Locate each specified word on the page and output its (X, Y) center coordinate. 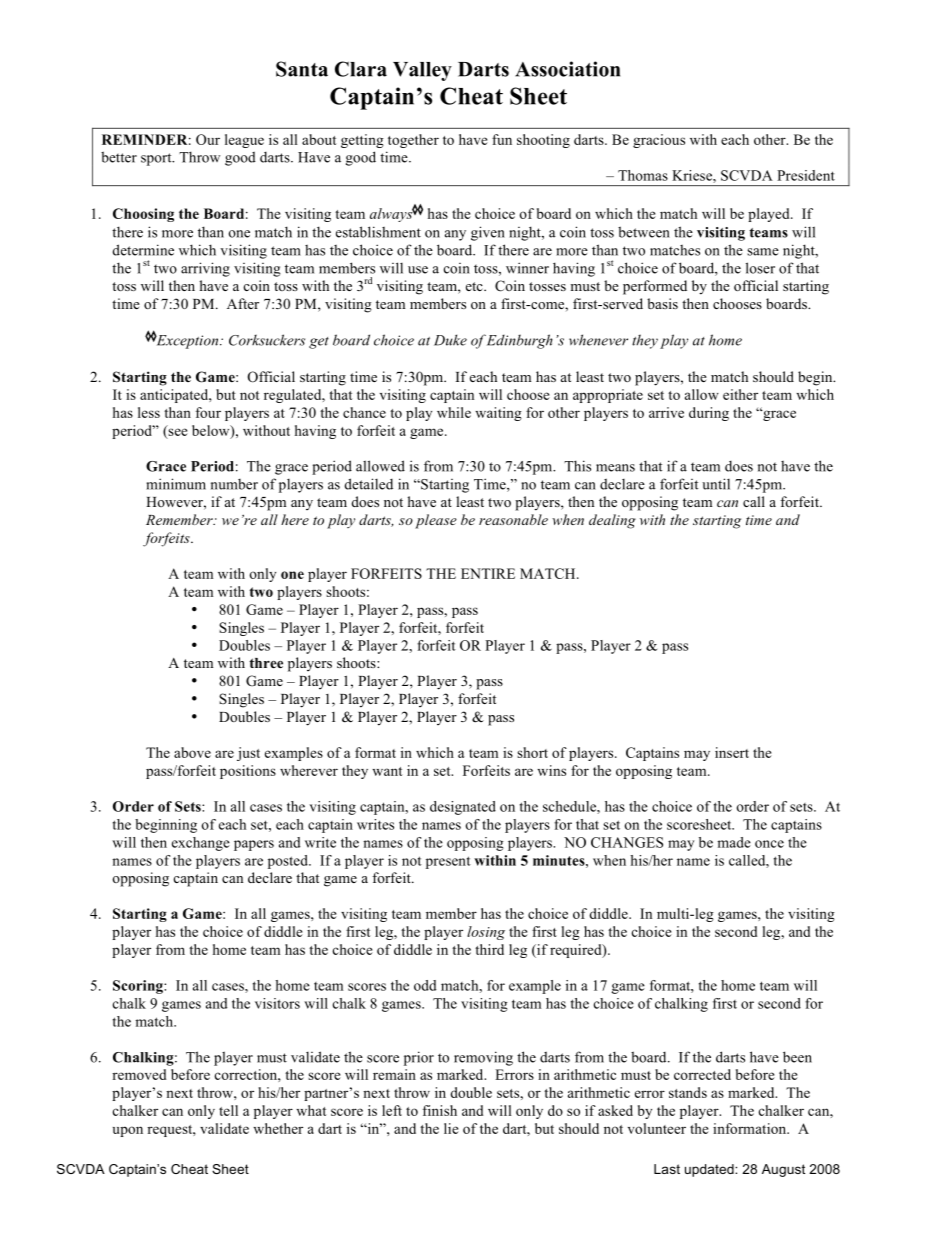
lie (451, 1128)
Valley (422, 71)
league (244, 141)
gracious (659, 141)
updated (710, 1170)
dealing (612, 521)
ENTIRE (488, 573)
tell (228, 1110)
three (266, 663)
